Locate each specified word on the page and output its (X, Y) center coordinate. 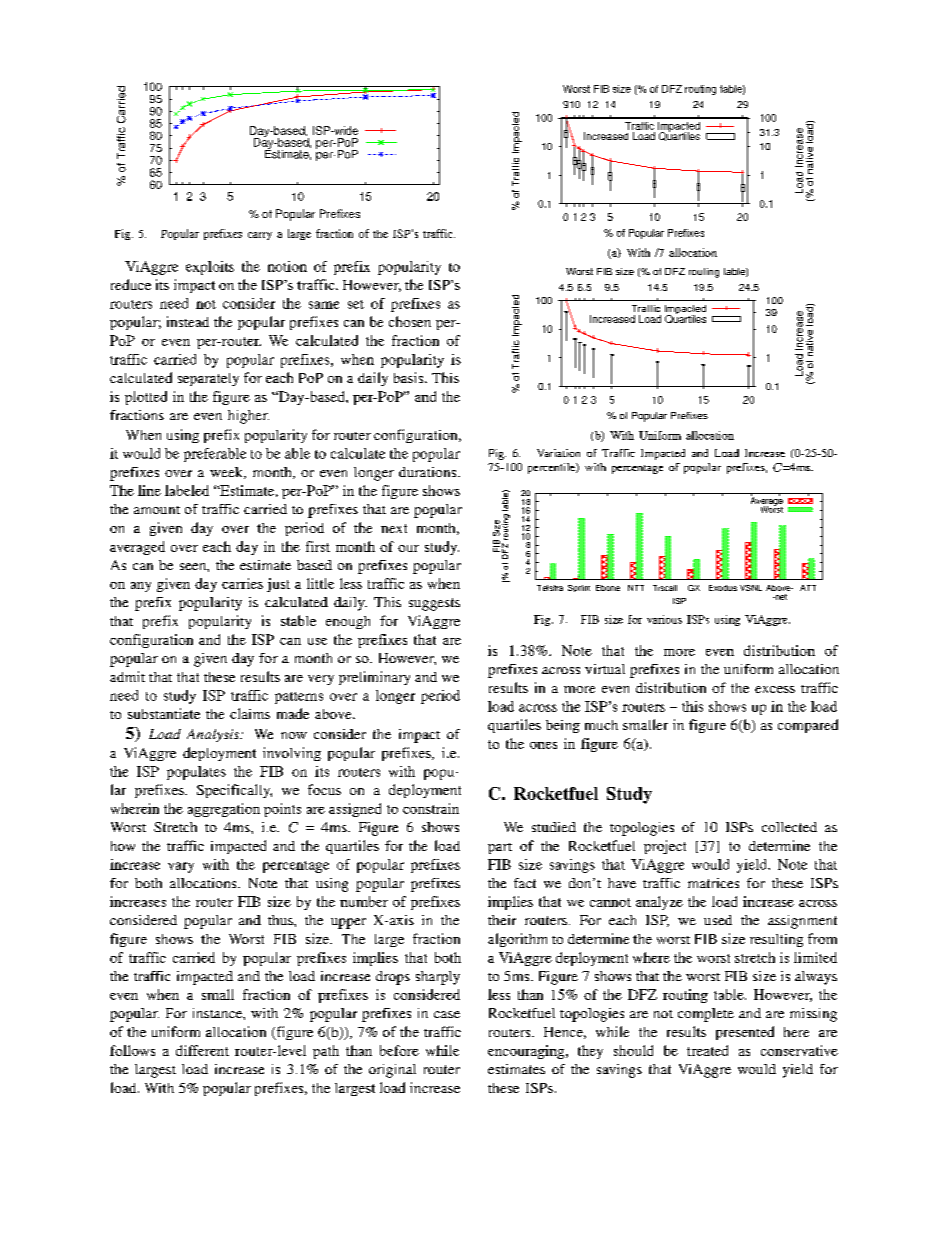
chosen (410, 321)
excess (775, 689)
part (500, 848)
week (227, 473)
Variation (558, 453)
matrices (713, 883)
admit (127, 676)
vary (181, 867)
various (664, 619)
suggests (434, 604)
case (447, 1014)
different (202, 1050)
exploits (210, 268)
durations (429, 472)
